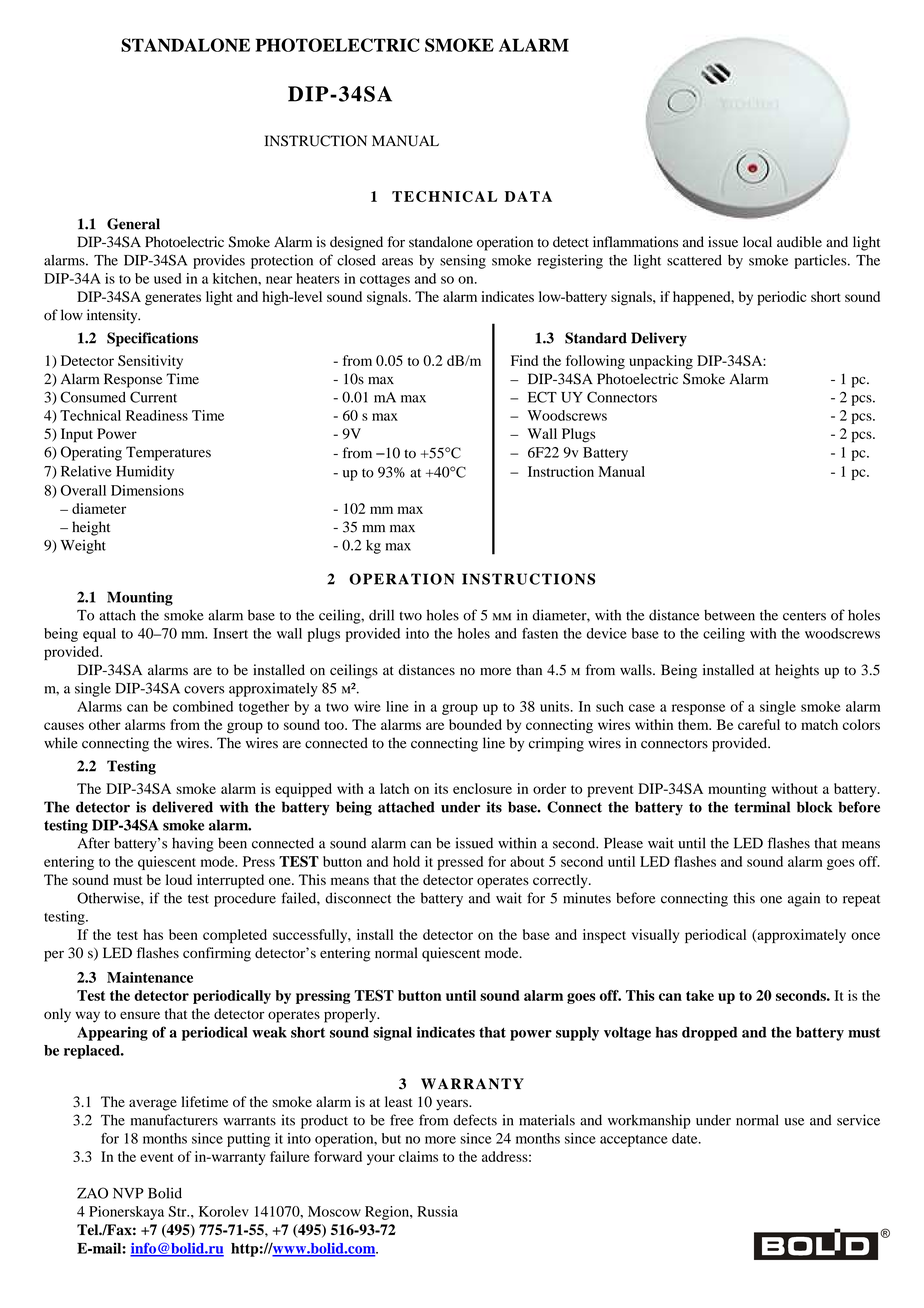 The image size is (924, 1308). Describe the element at coordinates (759, 724) in the screenshot. I see `careful` at that location.
